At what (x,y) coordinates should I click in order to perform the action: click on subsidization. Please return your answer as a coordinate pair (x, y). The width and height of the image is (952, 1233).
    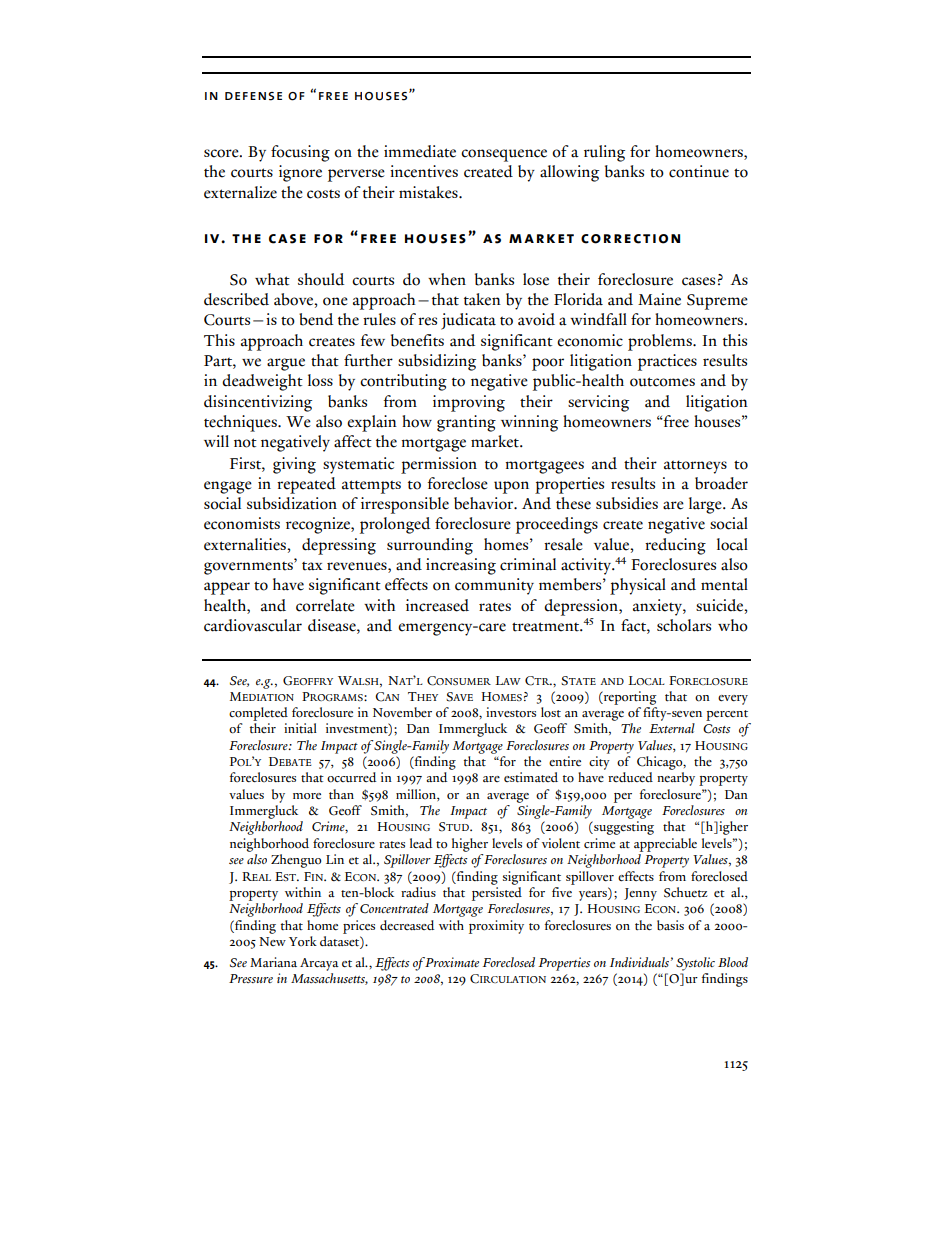
    Looking at the image, I should click on (292, 503).
